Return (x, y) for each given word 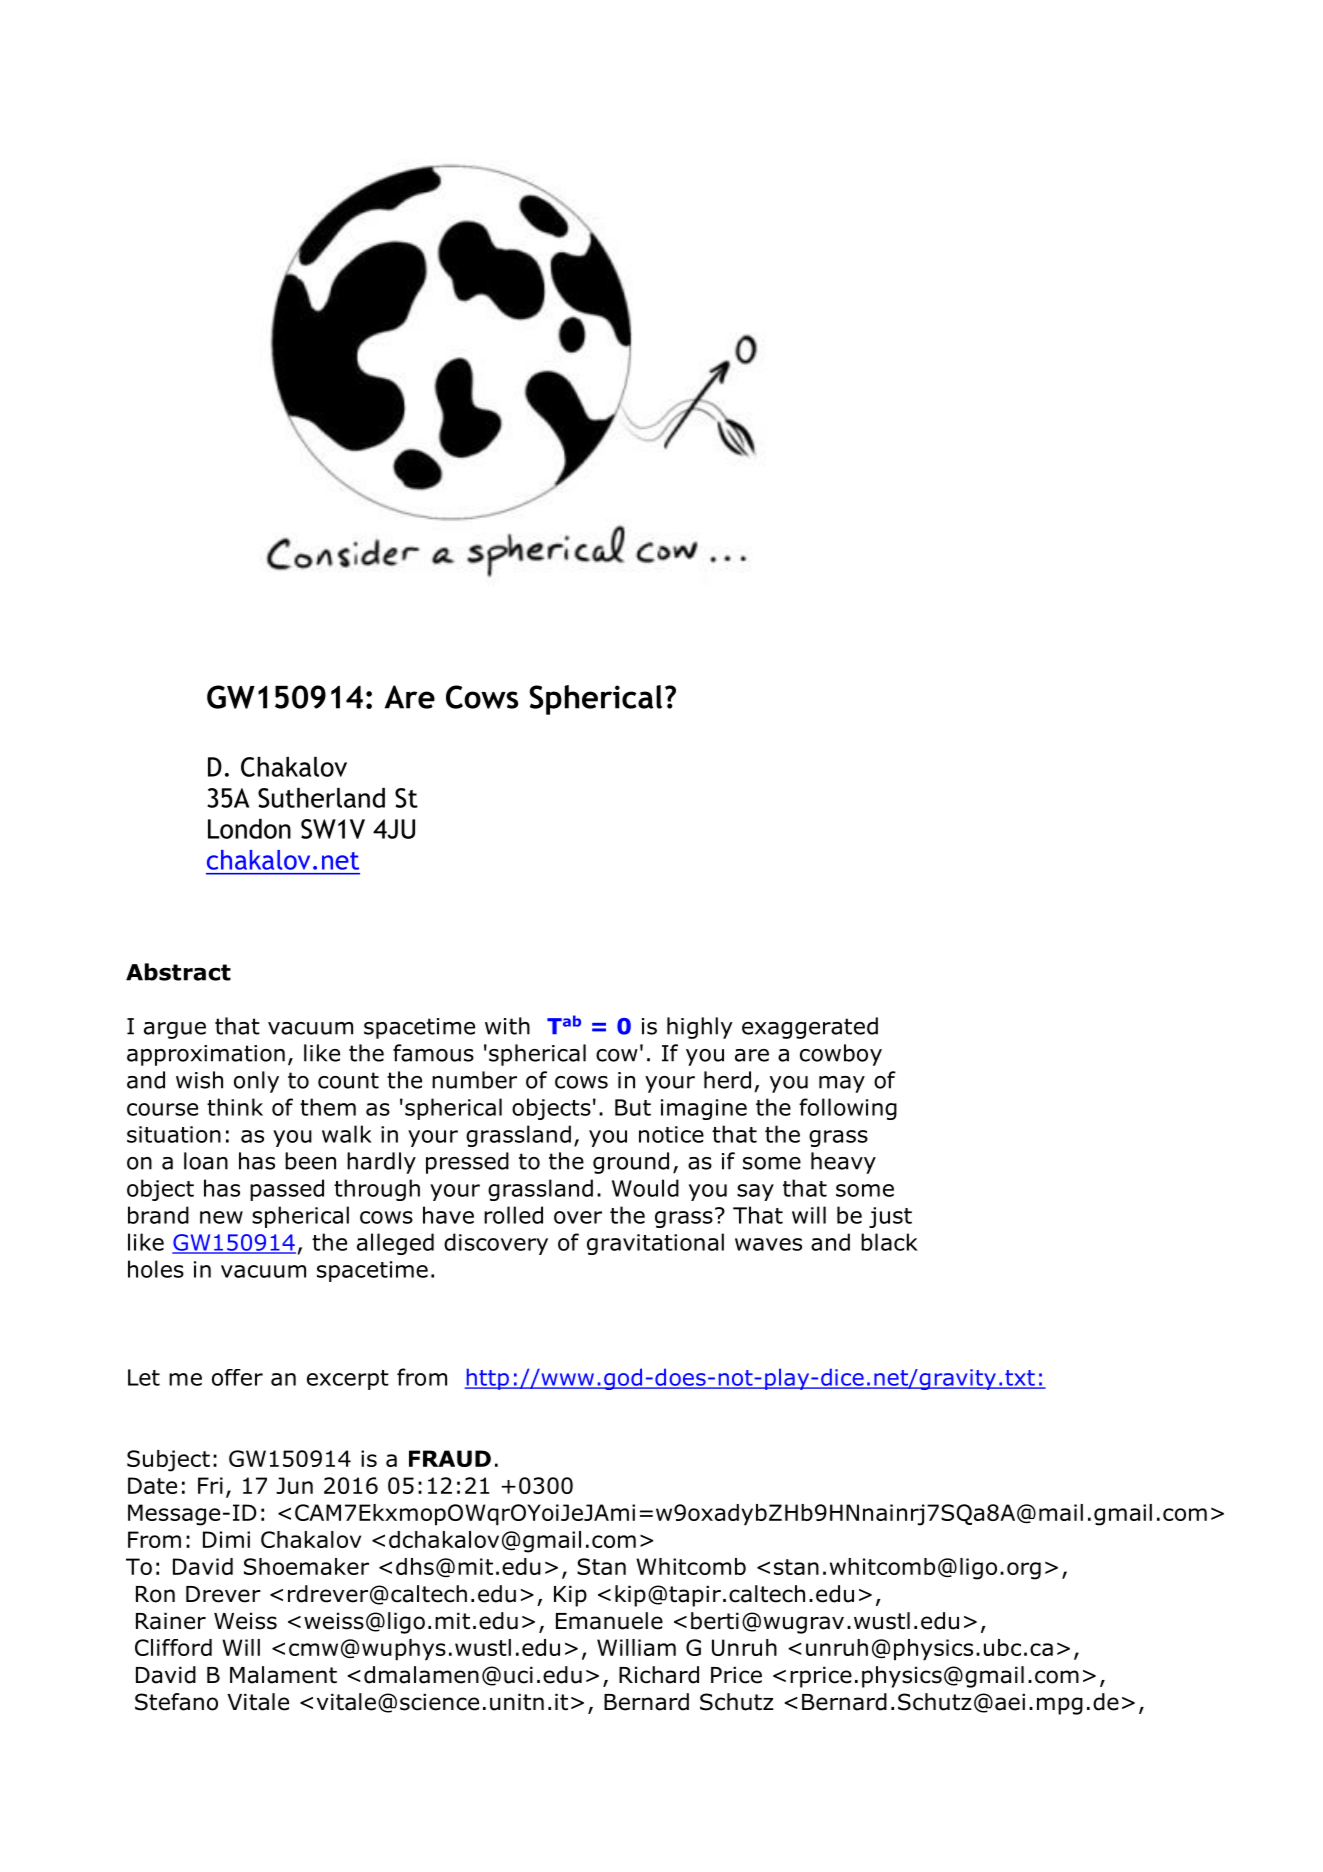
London (249, 829)
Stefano (176, 1702)
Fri (210, 1485)
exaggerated (810, 1028)
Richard (659, 1675)
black (889, 1242)
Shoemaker (306, 1566)
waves (768, 1244)
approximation (206, 1055)
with (507, 1026)
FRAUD (450, 1458)
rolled (513, 1215)
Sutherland (321, 798)
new (221, 1217)
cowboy (841, 1055)
